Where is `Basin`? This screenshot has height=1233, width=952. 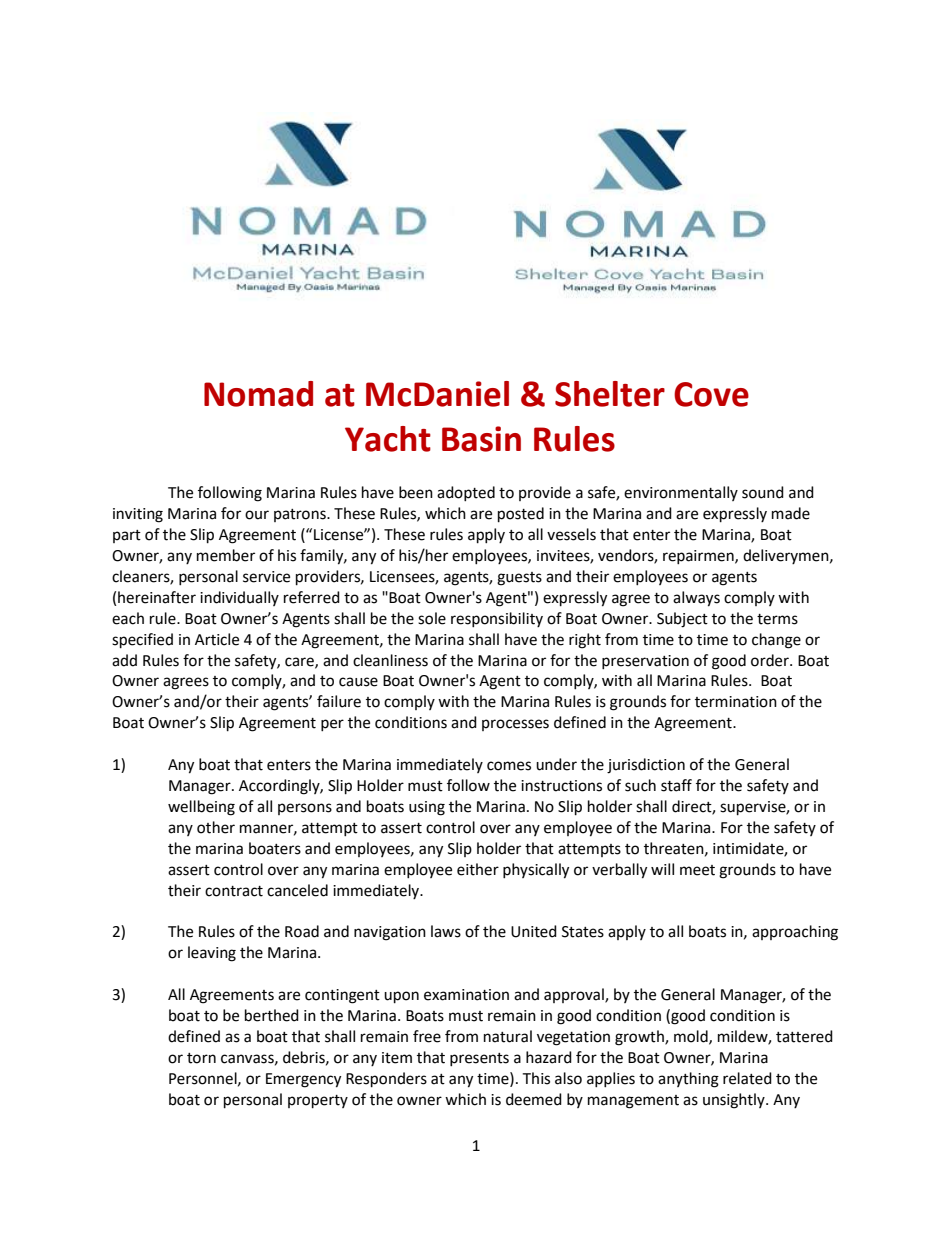
Basin is located at coordinates (481, 439).
